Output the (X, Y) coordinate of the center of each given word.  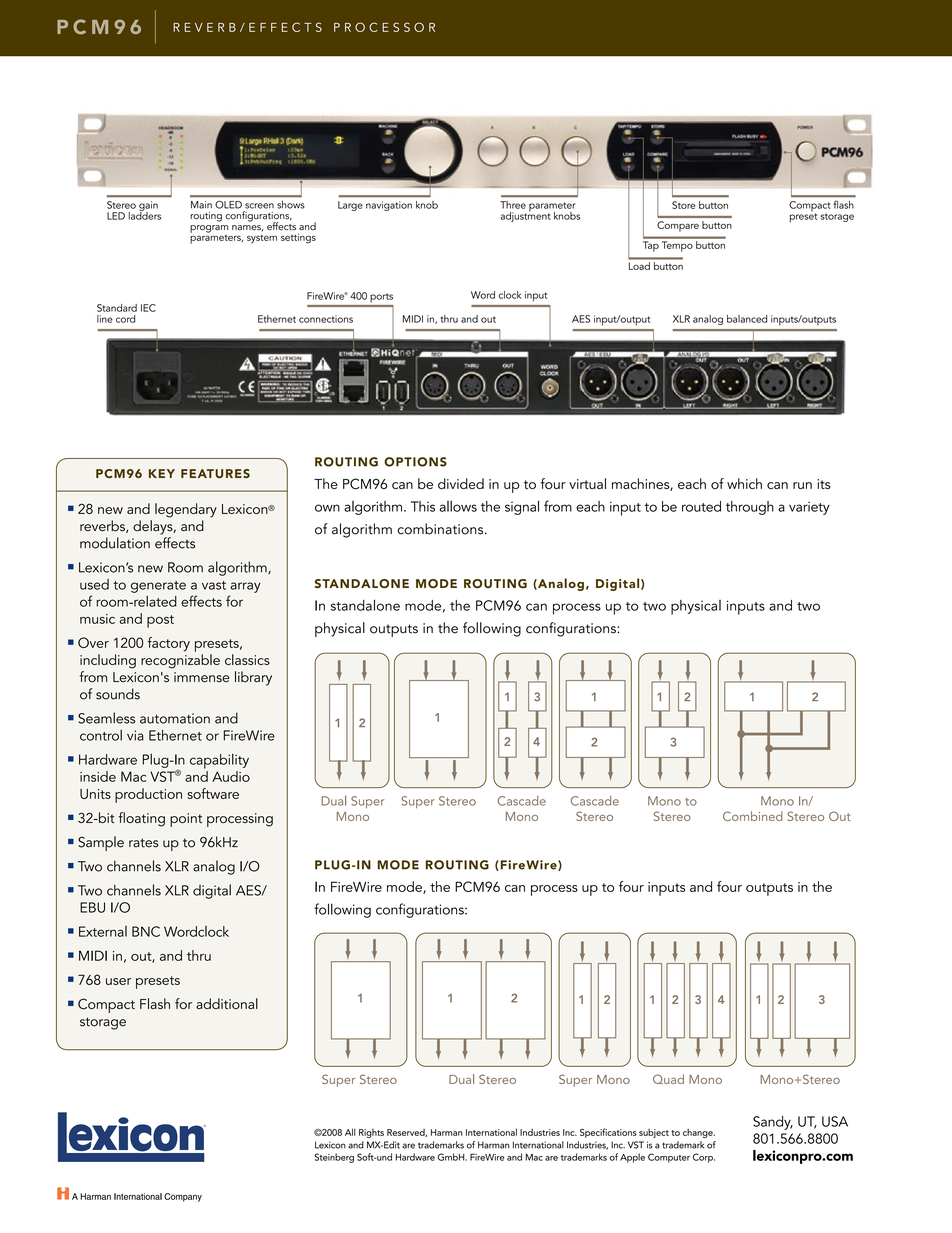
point (186, 820)
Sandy (773, 1123)
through (750, 508)
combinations (441, 529)
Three (513, 205)
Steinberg (334, 1158)
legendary (186, 510)
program (209, 229)
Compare (678, 226)
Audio (231, 776)
